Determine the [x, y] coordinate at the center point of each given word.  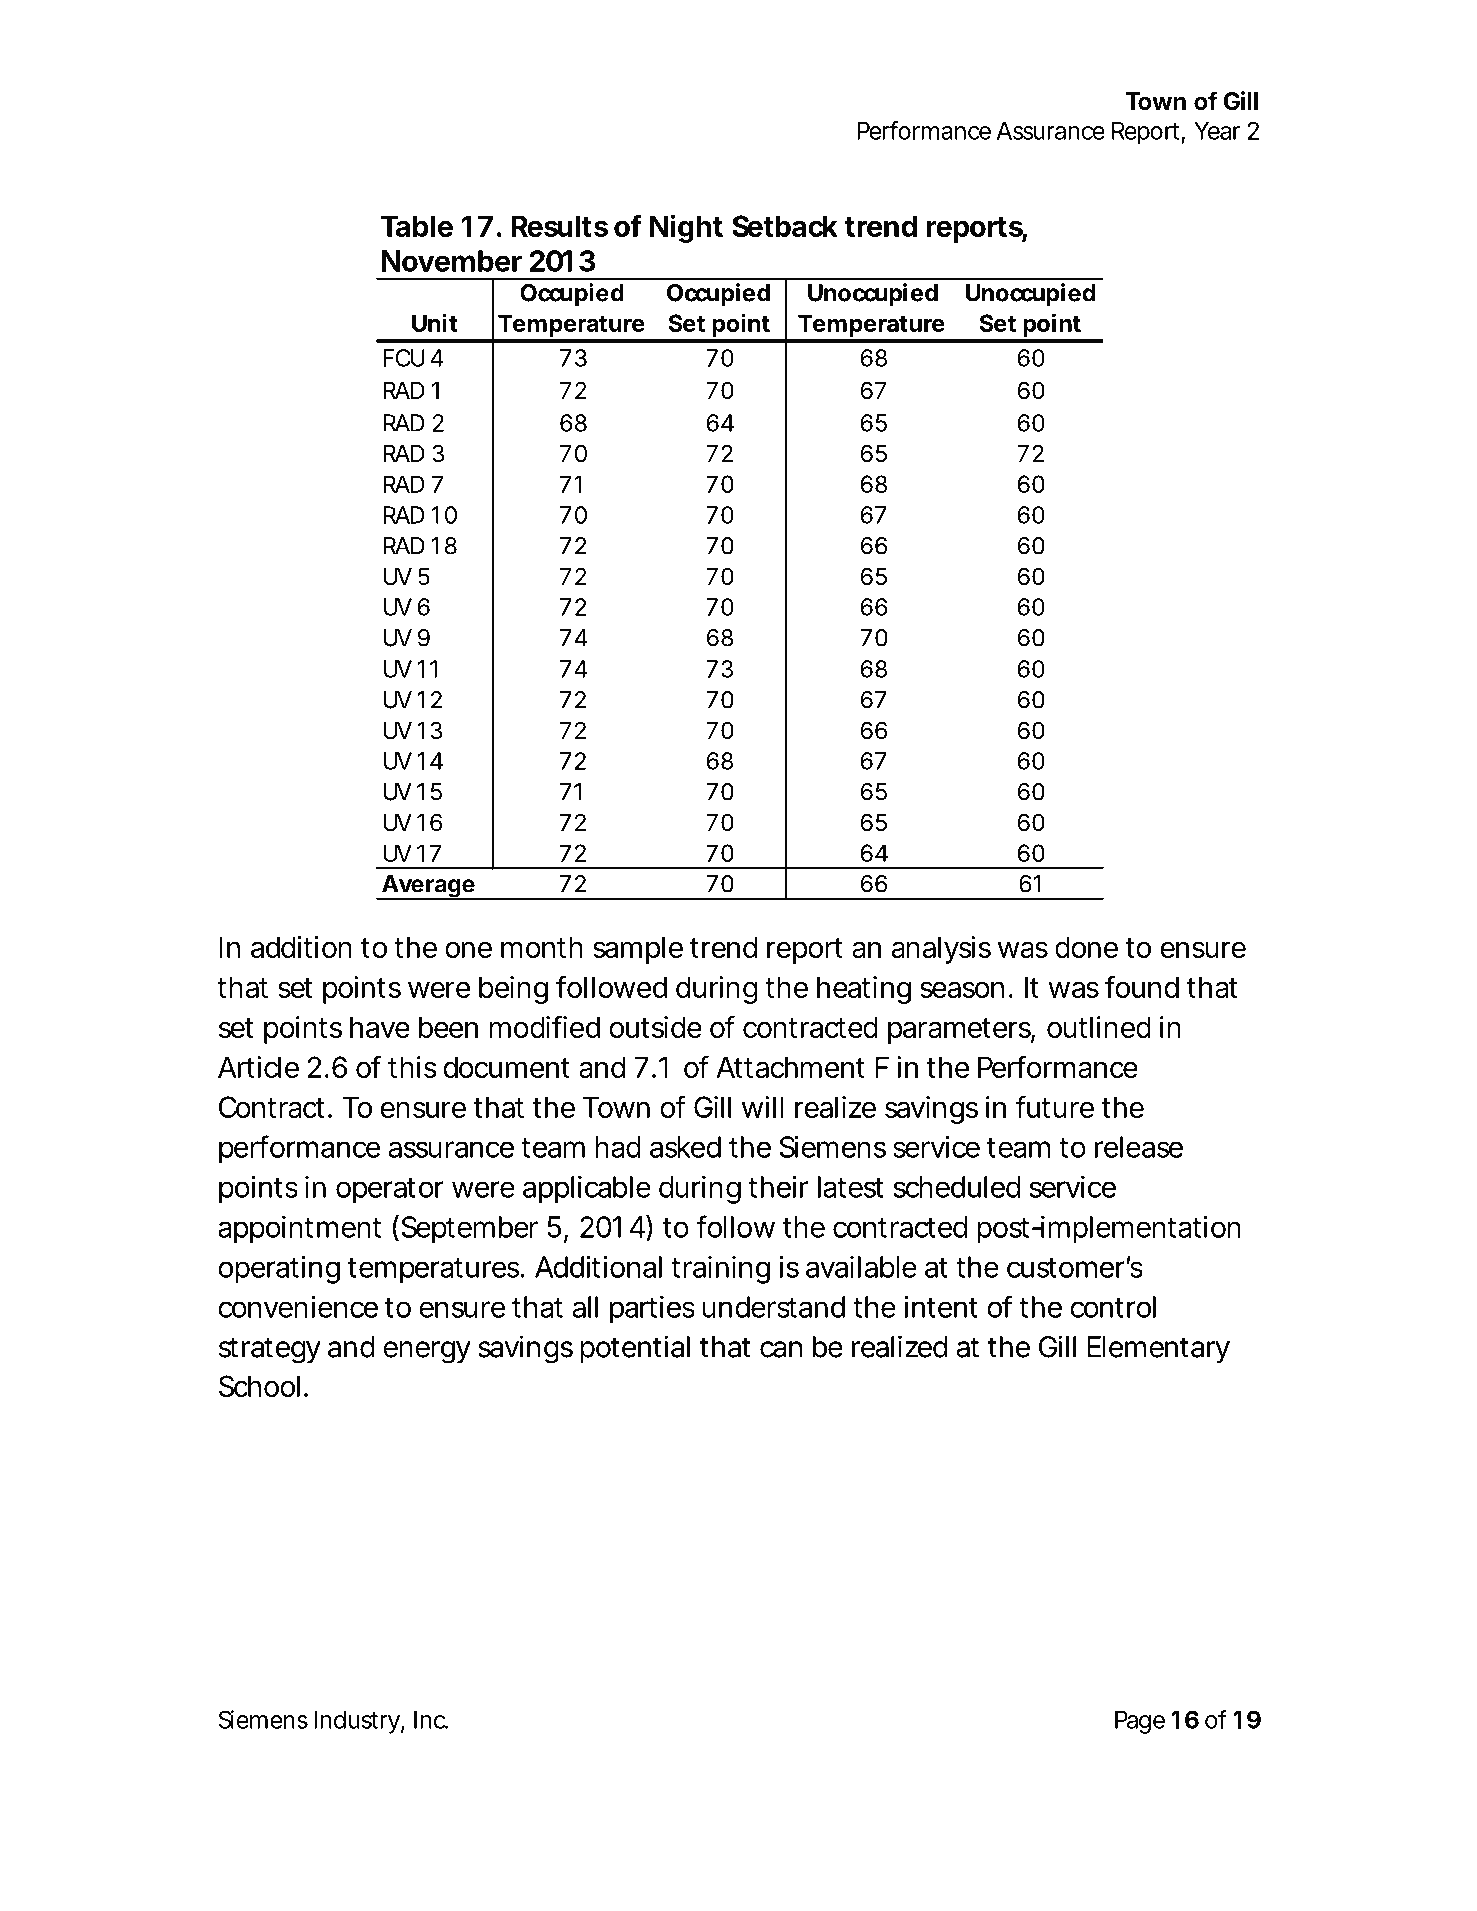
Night [686, 228]
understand [773, 1307]
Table [417, 226]
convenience [298, 1307]
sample [638, 950]
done [1086, 947]
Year [1217, 131]
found [1142, 986]
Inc [431, 1719]
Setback [785, 226]
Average [428, 887]
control [1113, 1307]
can [781, 1349]
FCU [404, 358]
